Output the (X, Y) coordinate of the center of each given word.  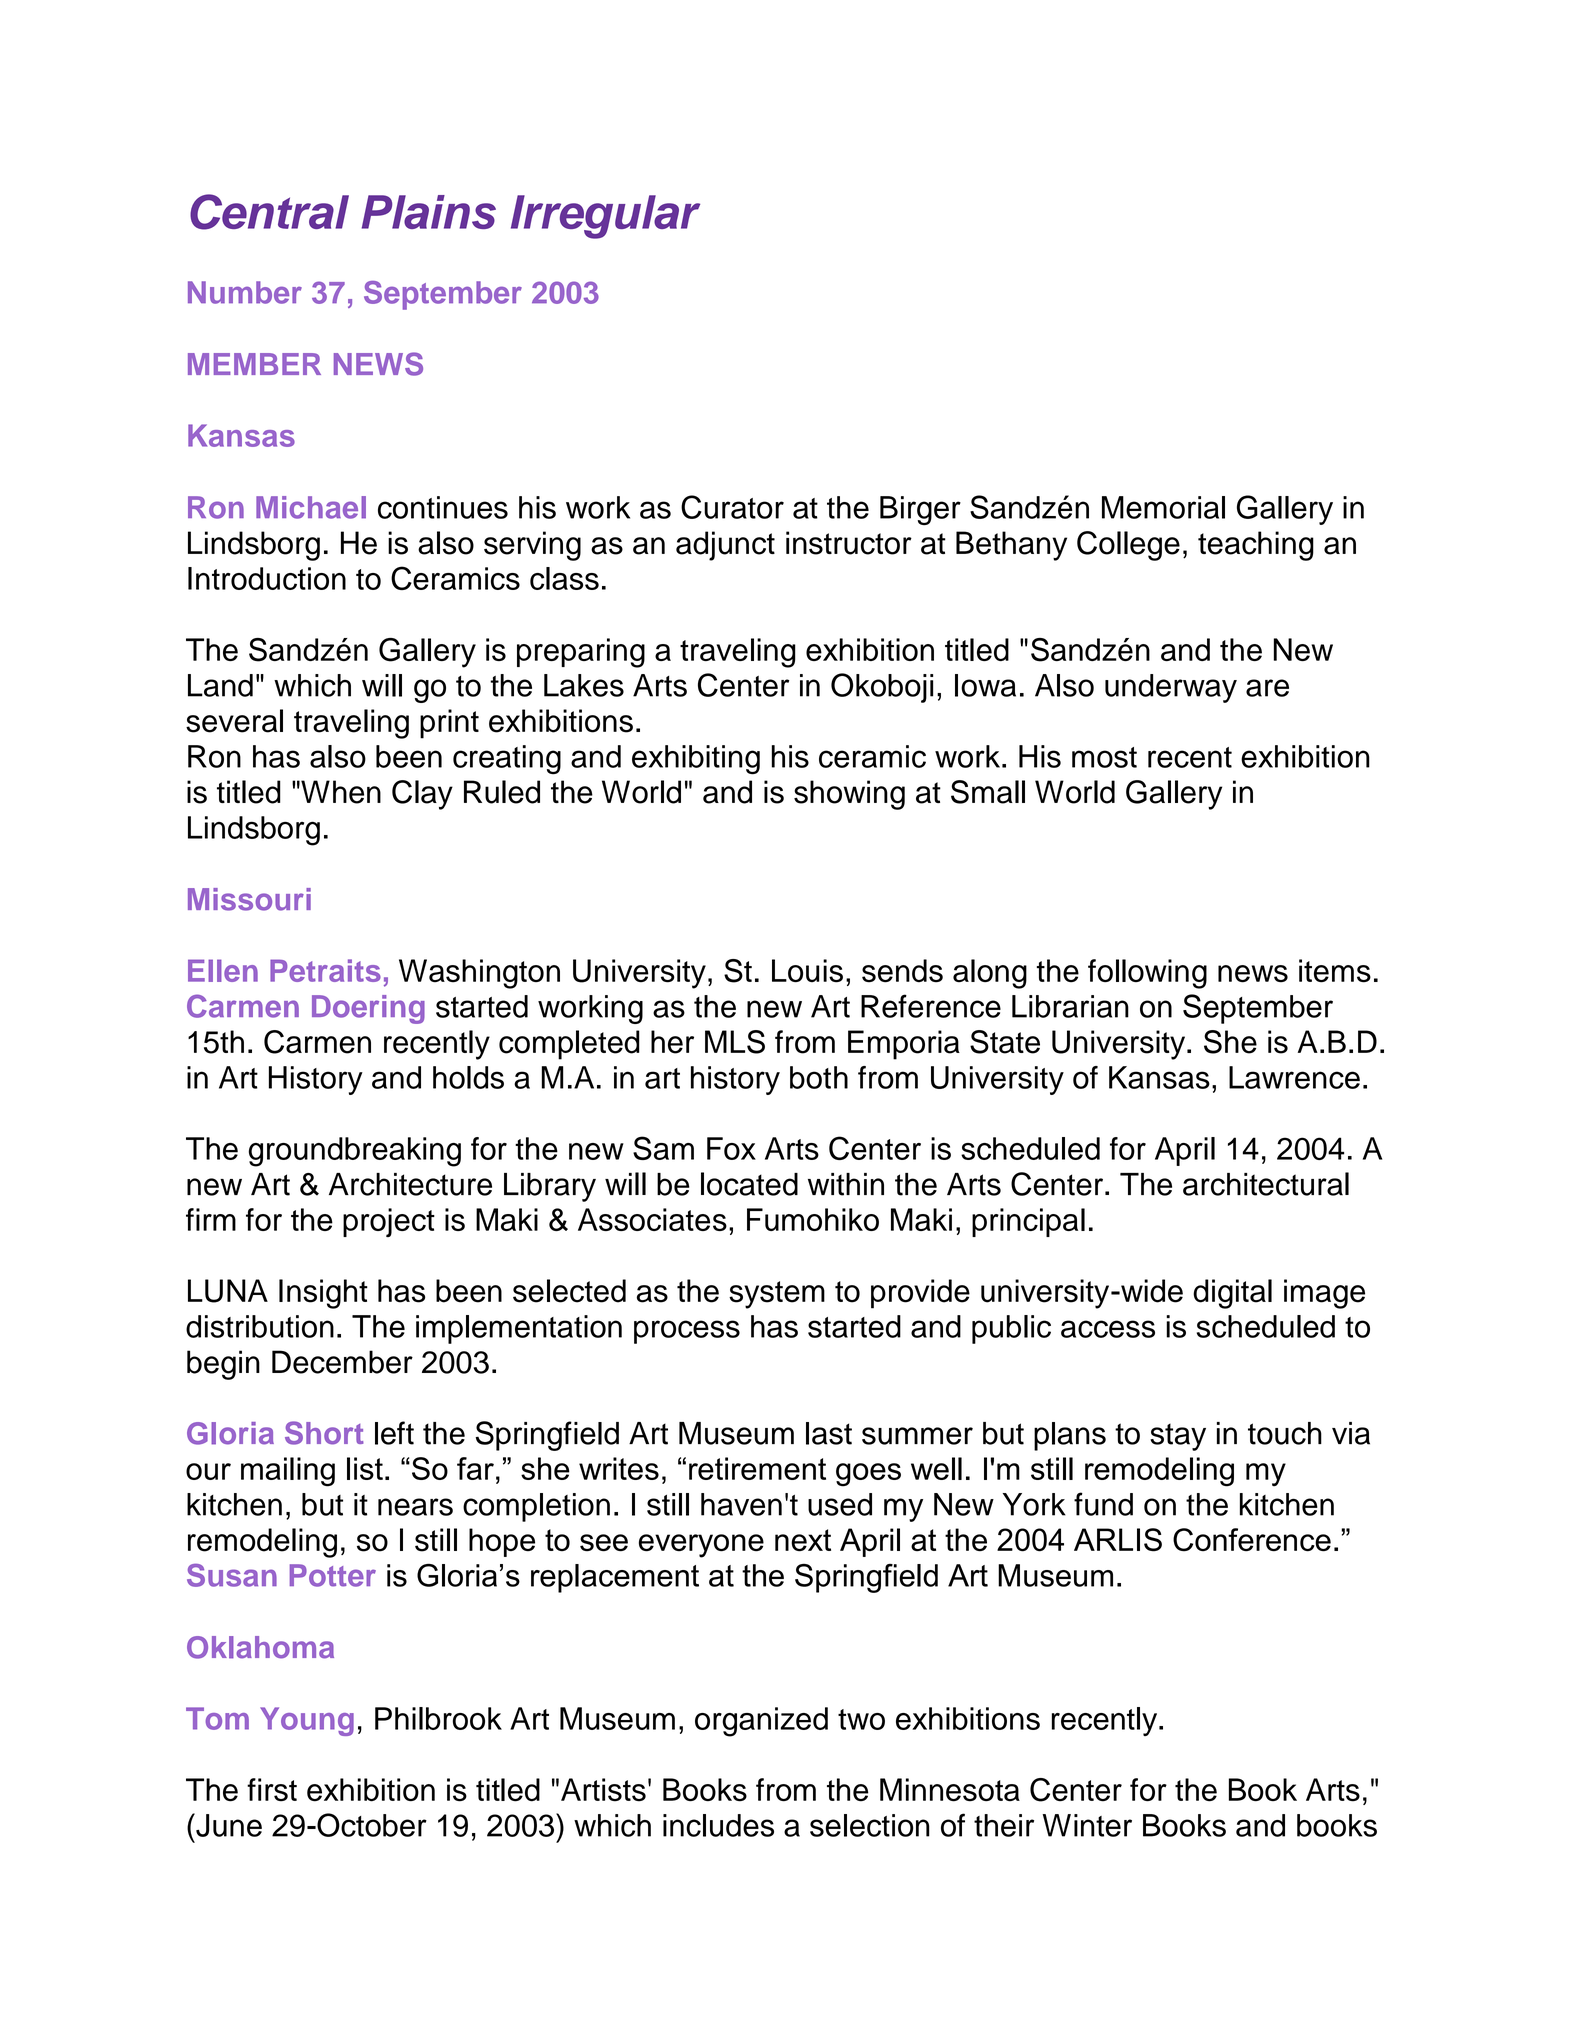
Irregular (605, 217)
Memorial (1163, 507)
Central (269, 212)
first (272, 1790)
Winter (1087, 1825)
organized (761, 1722)
